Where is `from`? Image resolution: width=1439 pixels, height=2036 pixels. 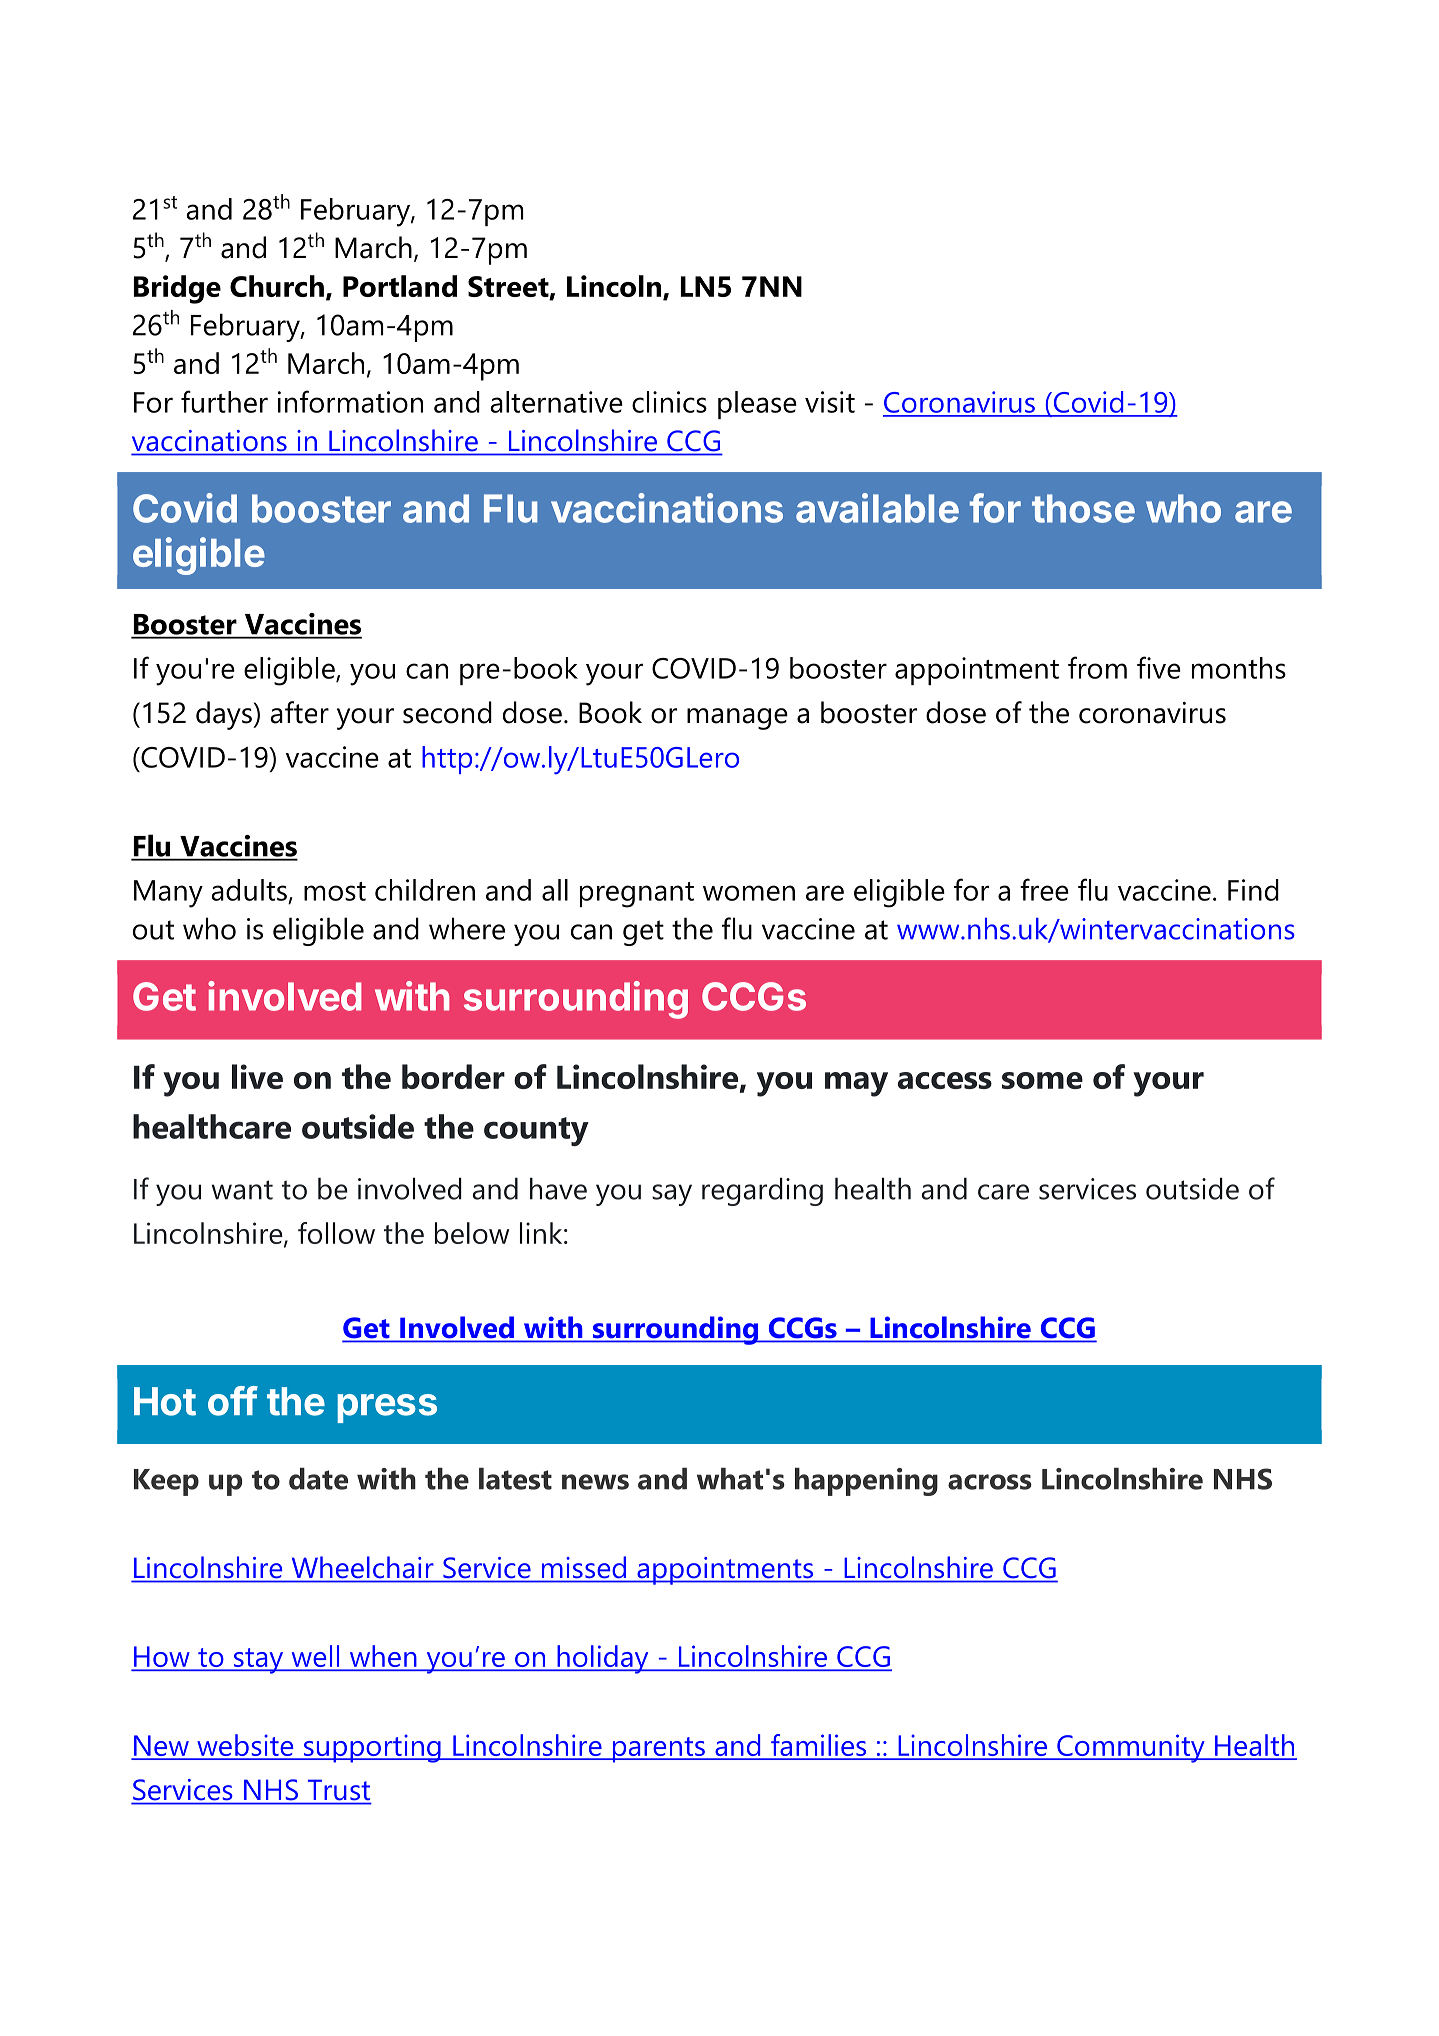
from is located at coordinates (1097, 667).
